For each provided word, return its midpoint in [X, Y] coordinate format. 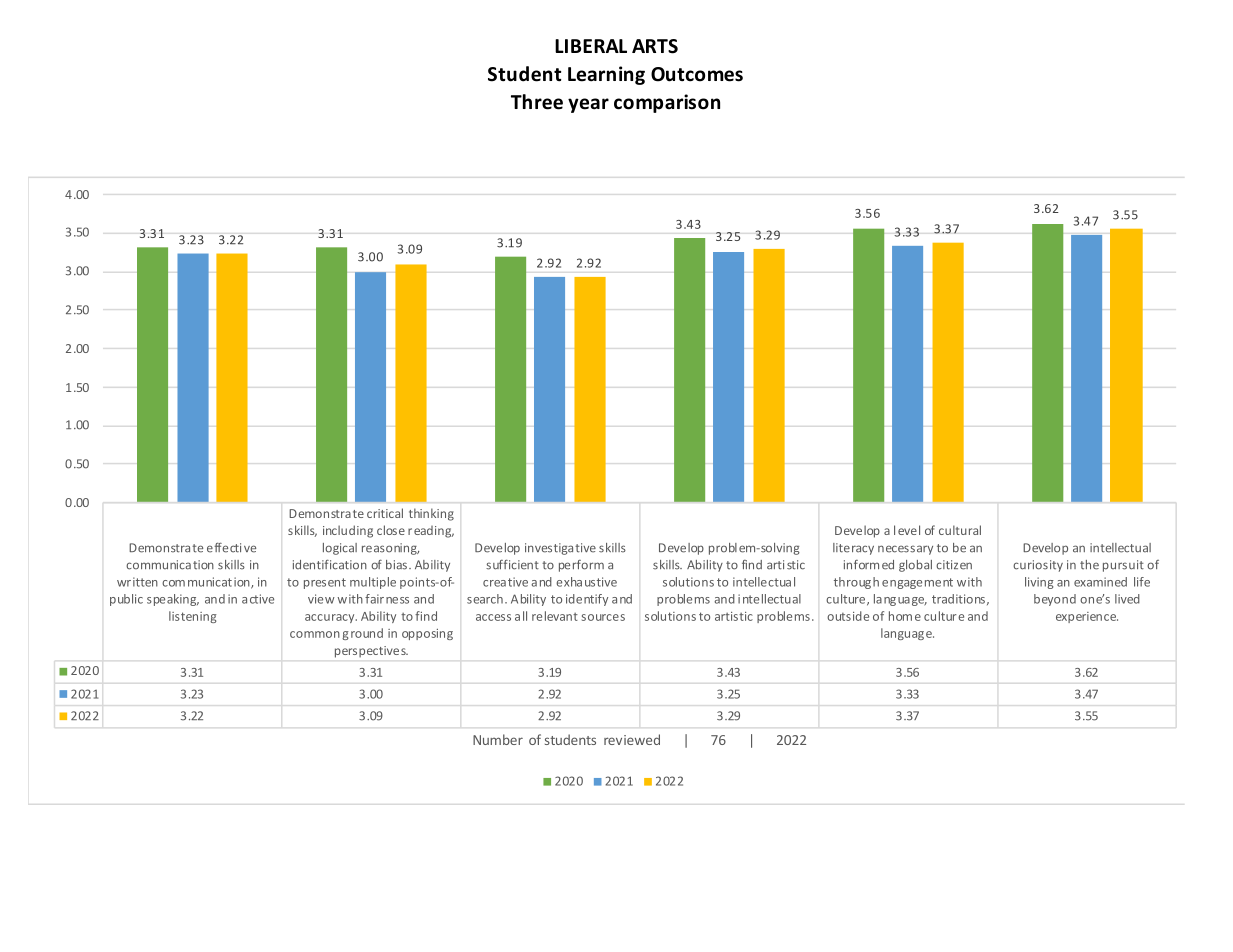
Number [498, 739]
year [588, 105]
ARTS [655, 46]
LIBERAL [591, 46]
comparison [667, 103]
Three [537, 102]
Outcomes [697, 74]
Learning [606, 75]
